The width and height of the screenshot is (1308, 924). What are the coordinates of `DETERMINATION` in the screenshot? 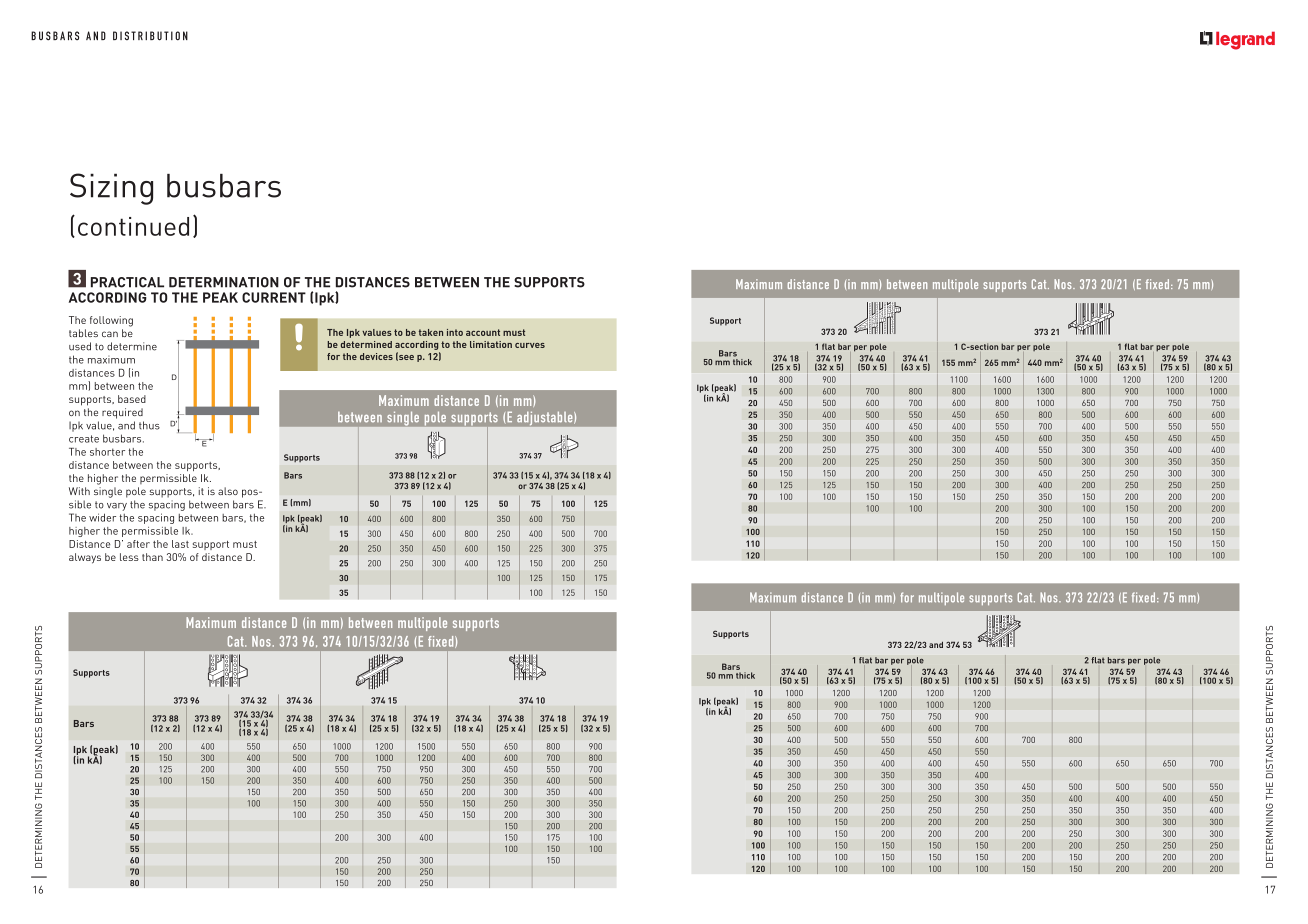 It's located at (224, 282).
